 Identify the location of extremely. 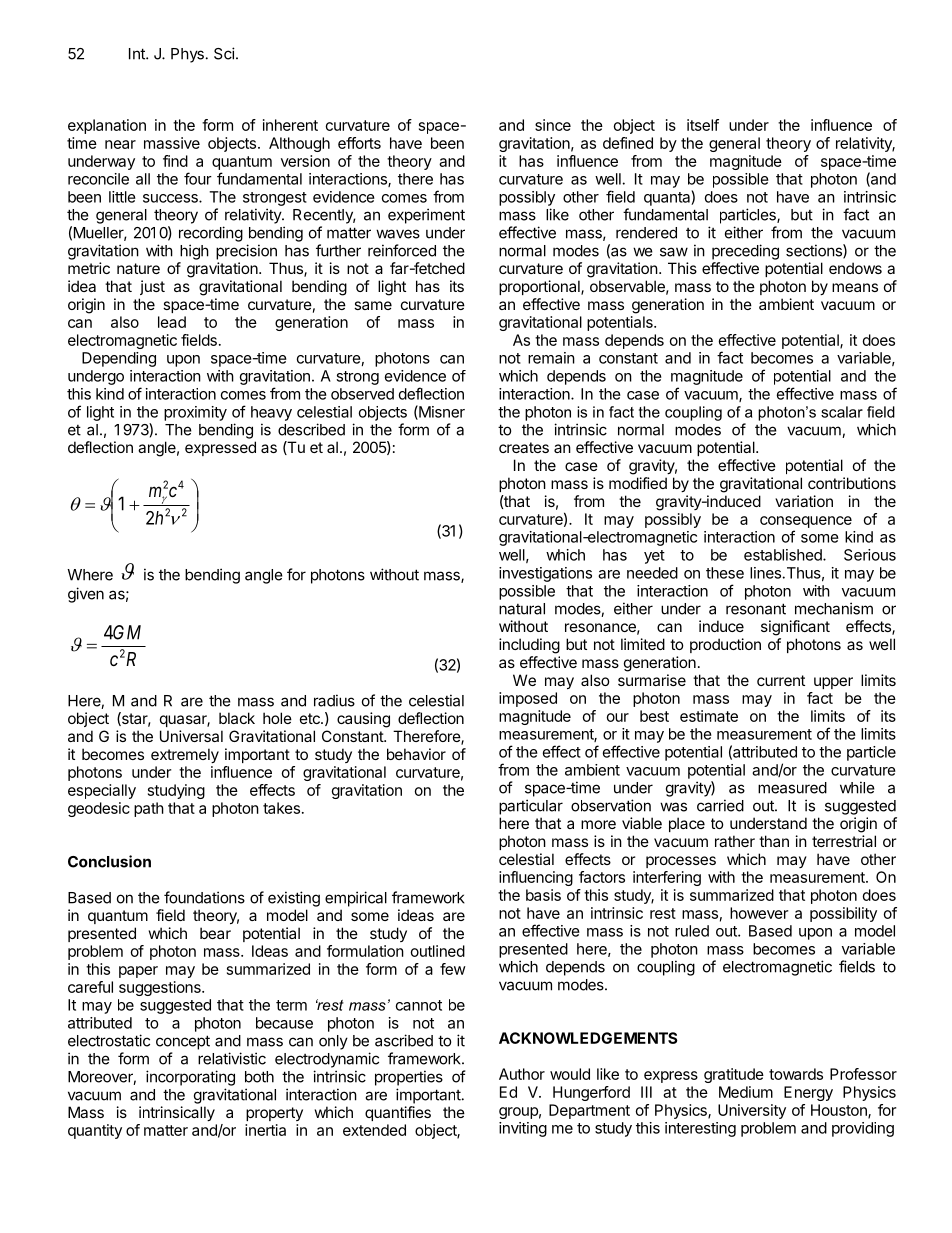
(185, 755).
